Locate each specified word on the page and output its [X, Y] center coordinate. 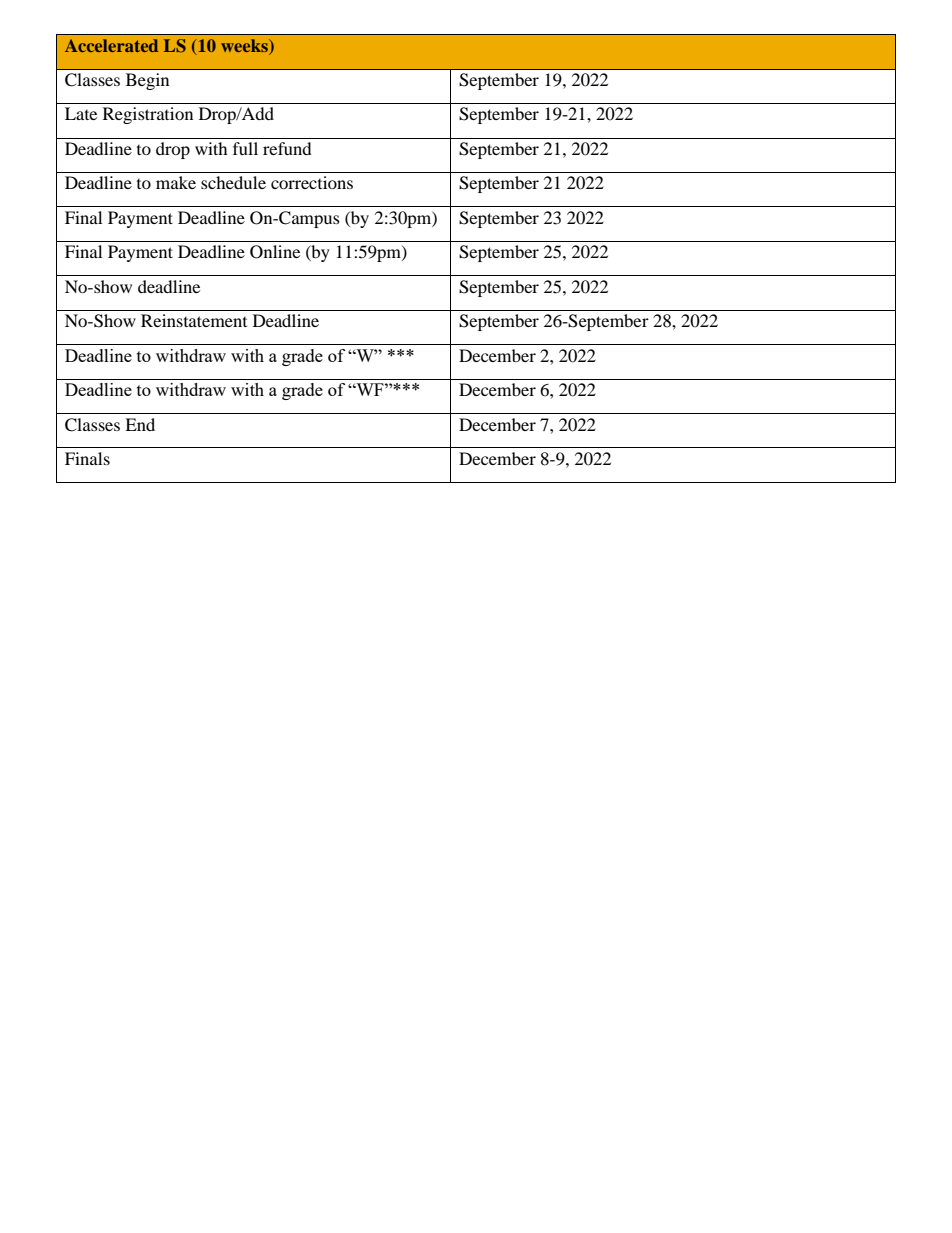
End [140, 424]
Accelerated [111, 45]
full [245, 148]
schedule [233, 182]
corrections [312, 182]
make [176, 182]
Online [275, 252]
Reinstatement [194, 320]
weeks [245, 45]
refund [287, 148]
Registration [148, 115]
